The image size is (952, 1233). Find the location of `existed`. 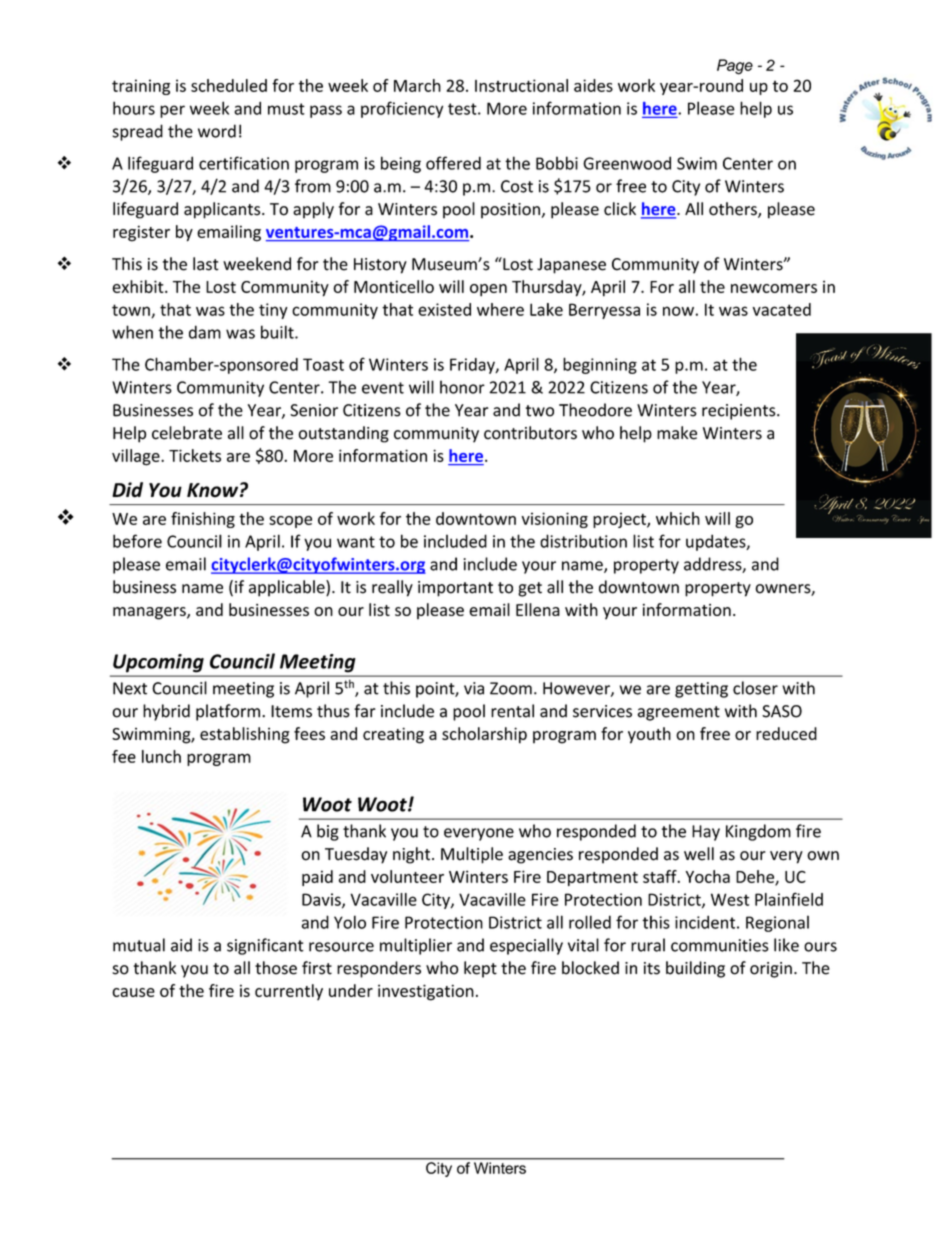

existed is located at coordinates (444, 309).
